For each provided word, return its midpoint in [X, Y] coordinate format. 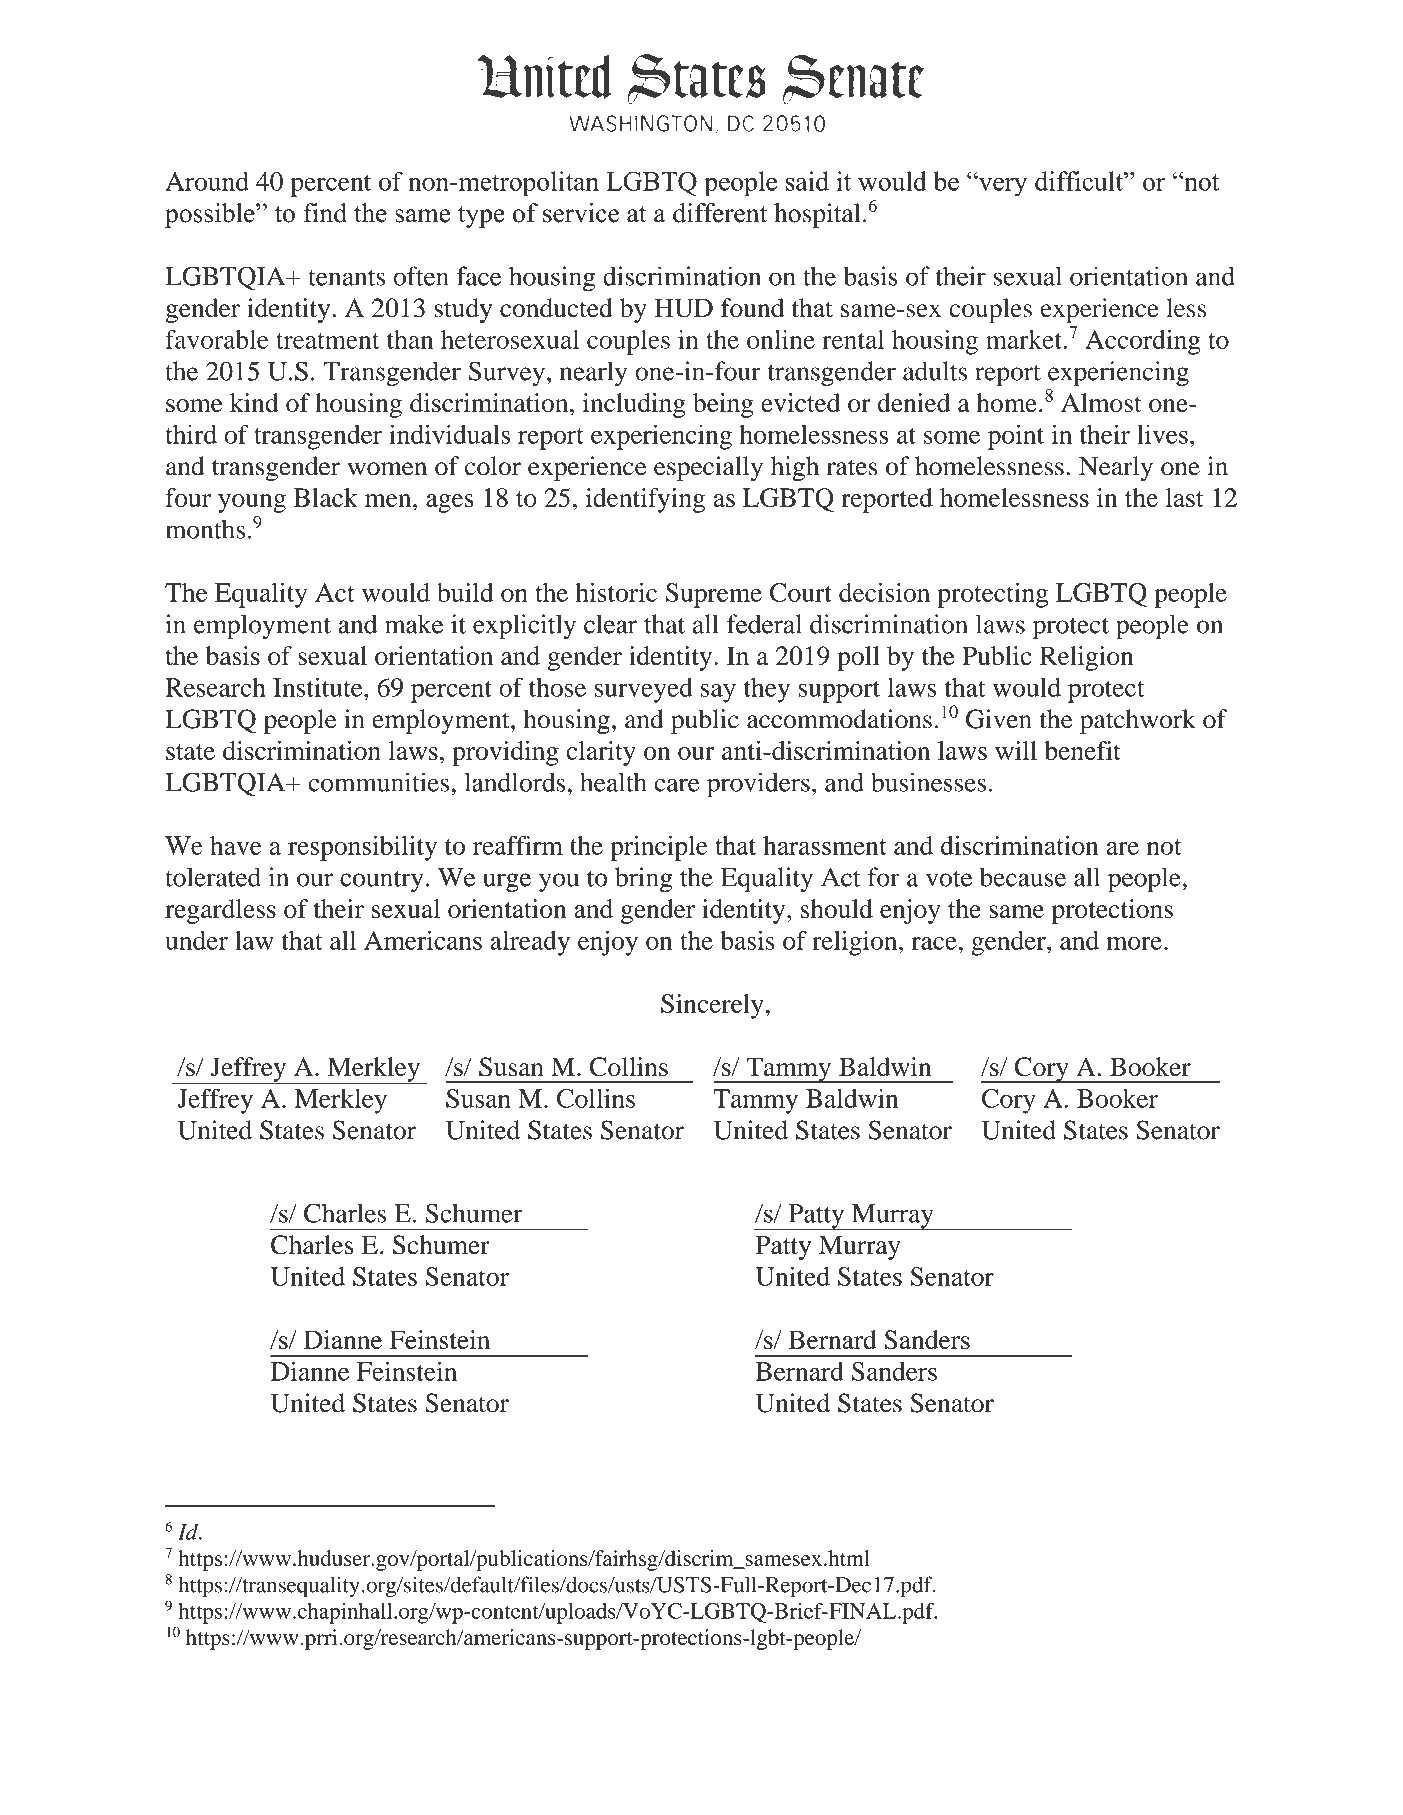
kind [254, 402]
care [677, 785]
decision [884, 592]
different [720, 213]
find [325, 213]
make [414, 624]
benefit [1082, 750]
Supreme [714, 595]
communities [380, 782]
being [723, 405]
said [807, 181]
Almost [1101, 402]
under [196, 940]
